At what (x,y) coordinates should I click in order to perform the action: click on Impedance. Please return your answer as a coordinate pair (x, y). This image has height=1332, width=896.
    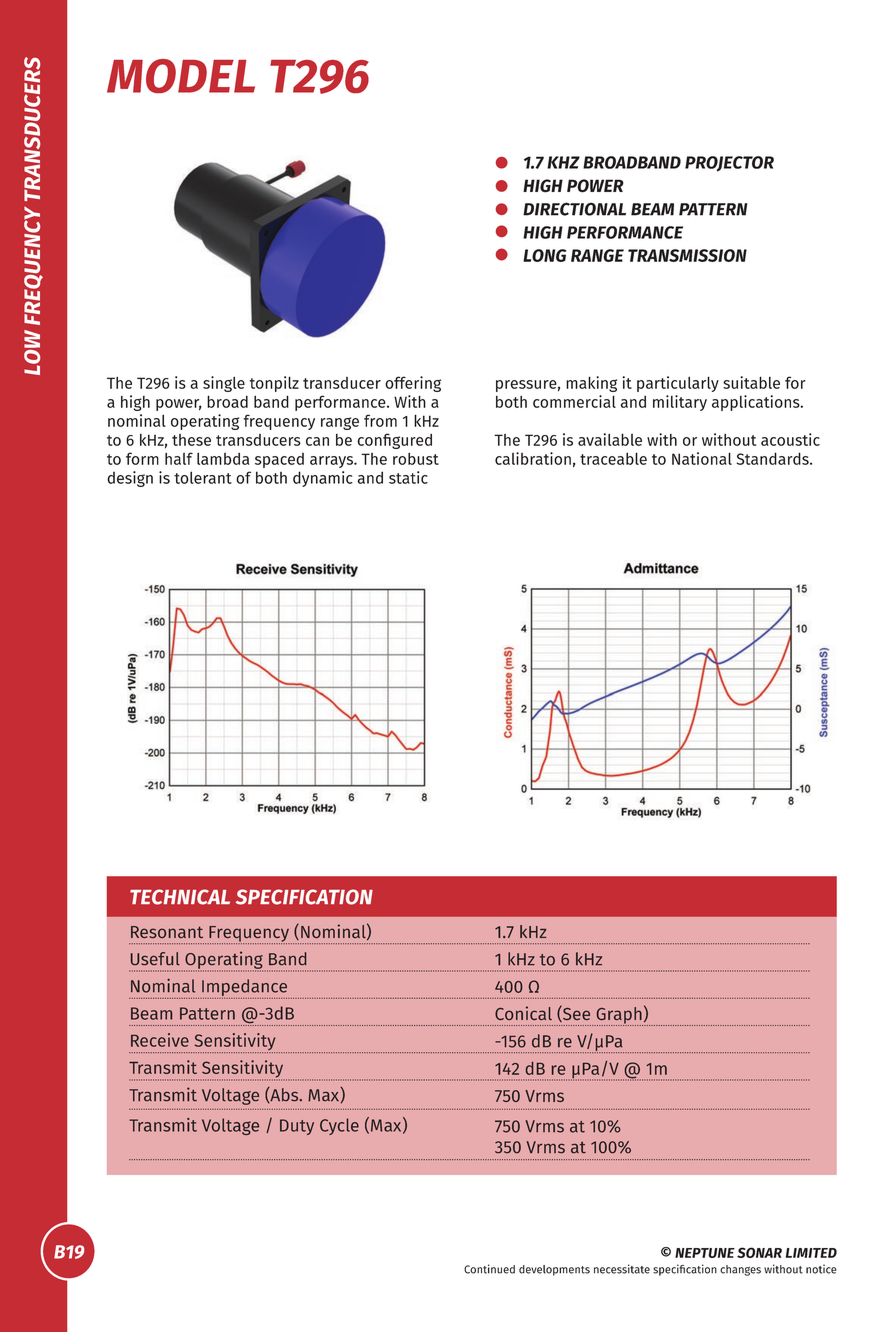
    Looking at the image, I should click on (244, 987).
